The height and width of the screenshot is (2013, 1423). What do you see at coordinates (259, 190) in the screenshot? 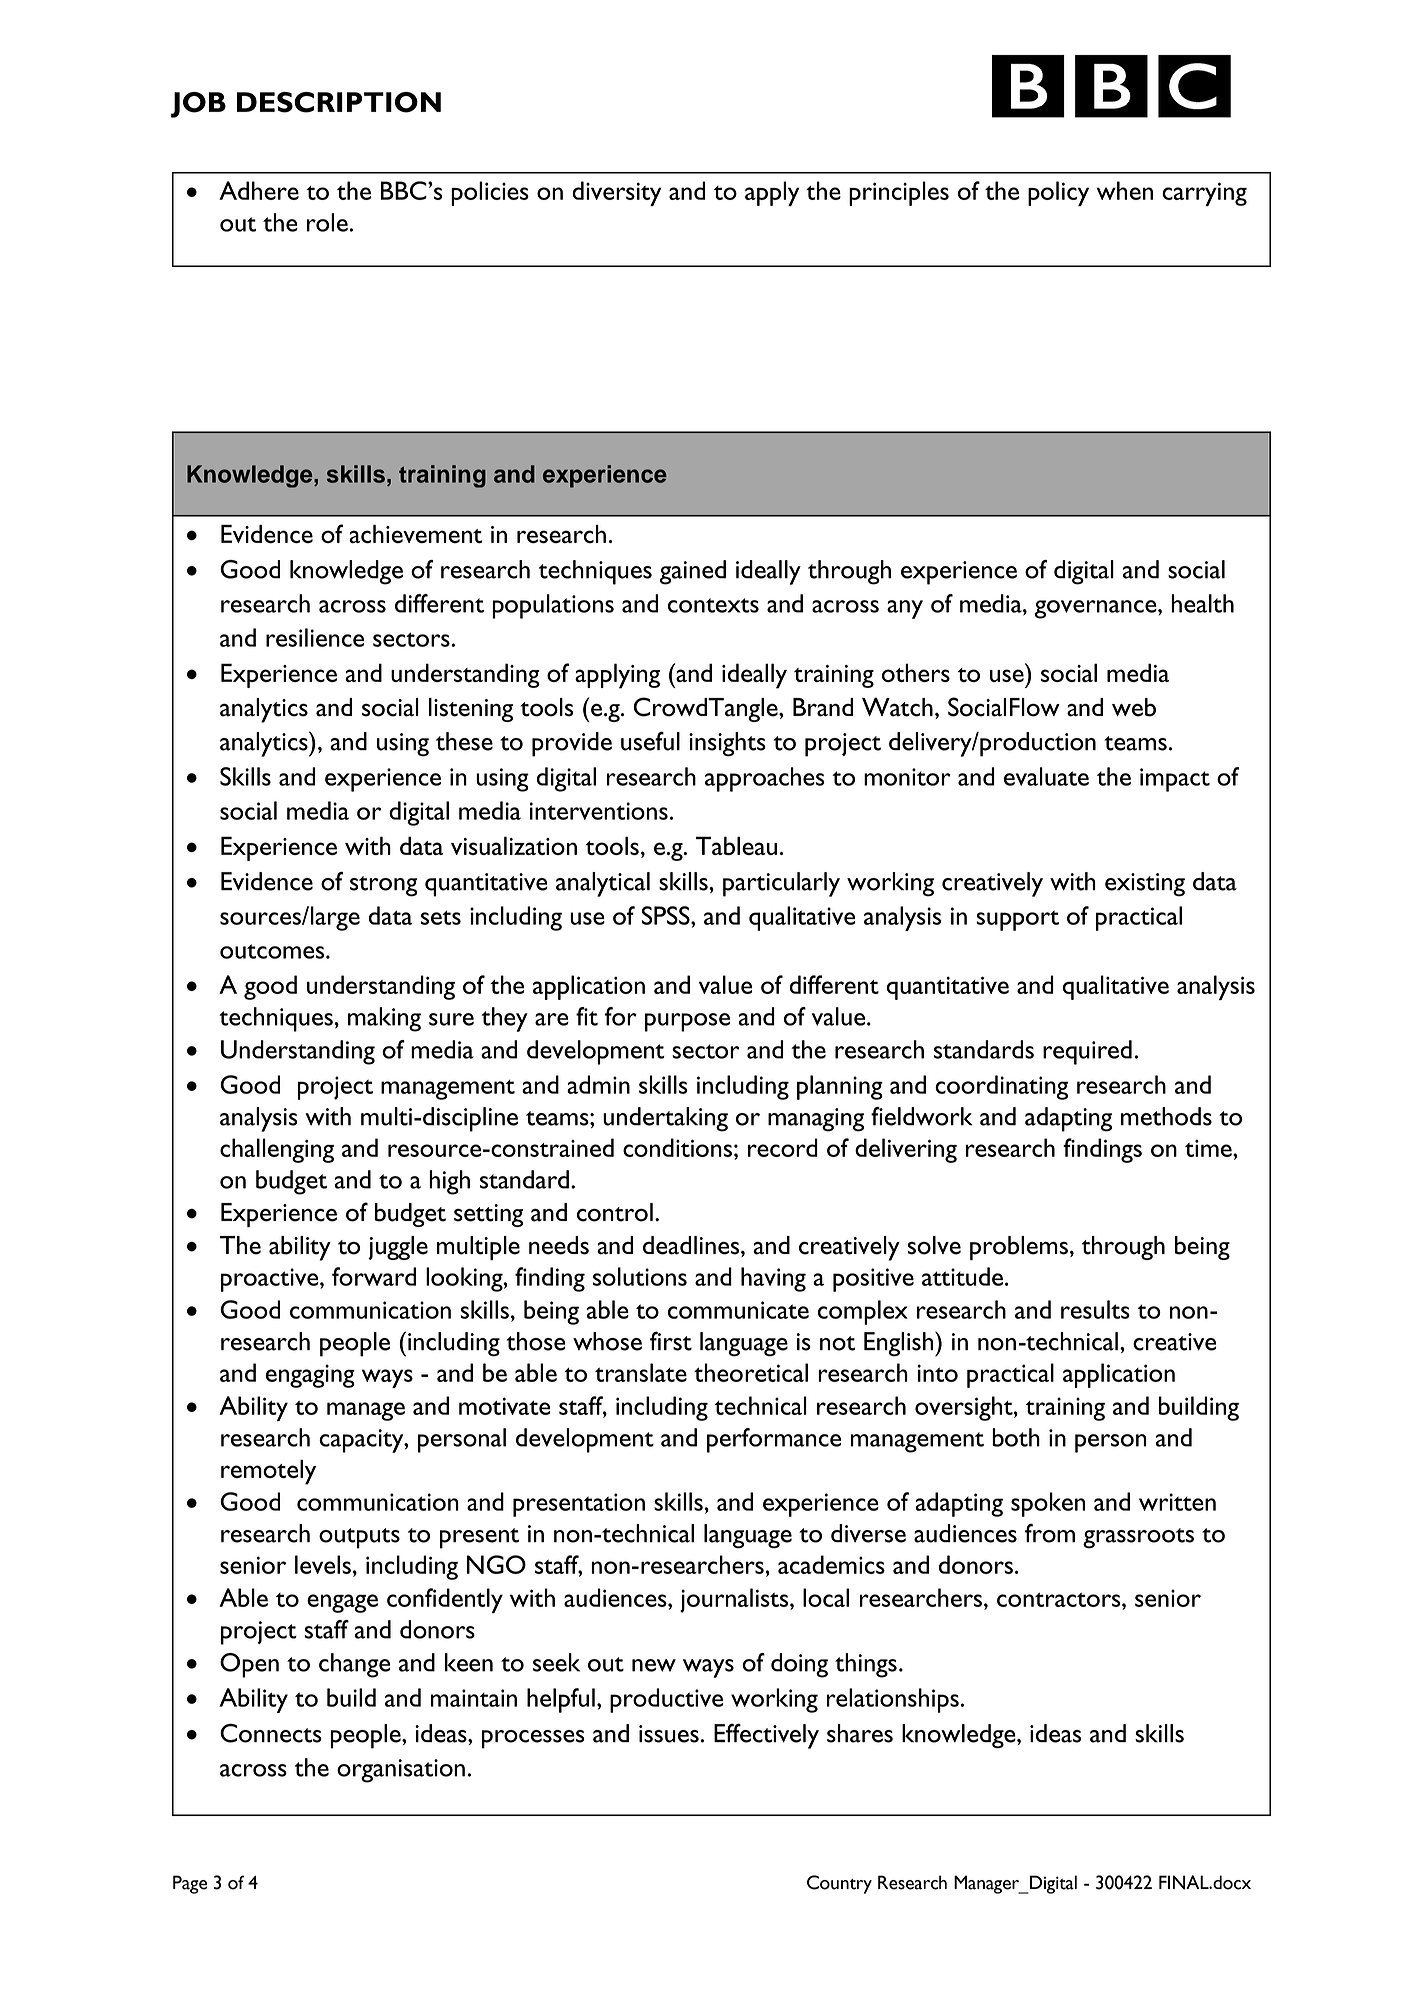
I see `Adhere` at bounding box center [259, 190].
